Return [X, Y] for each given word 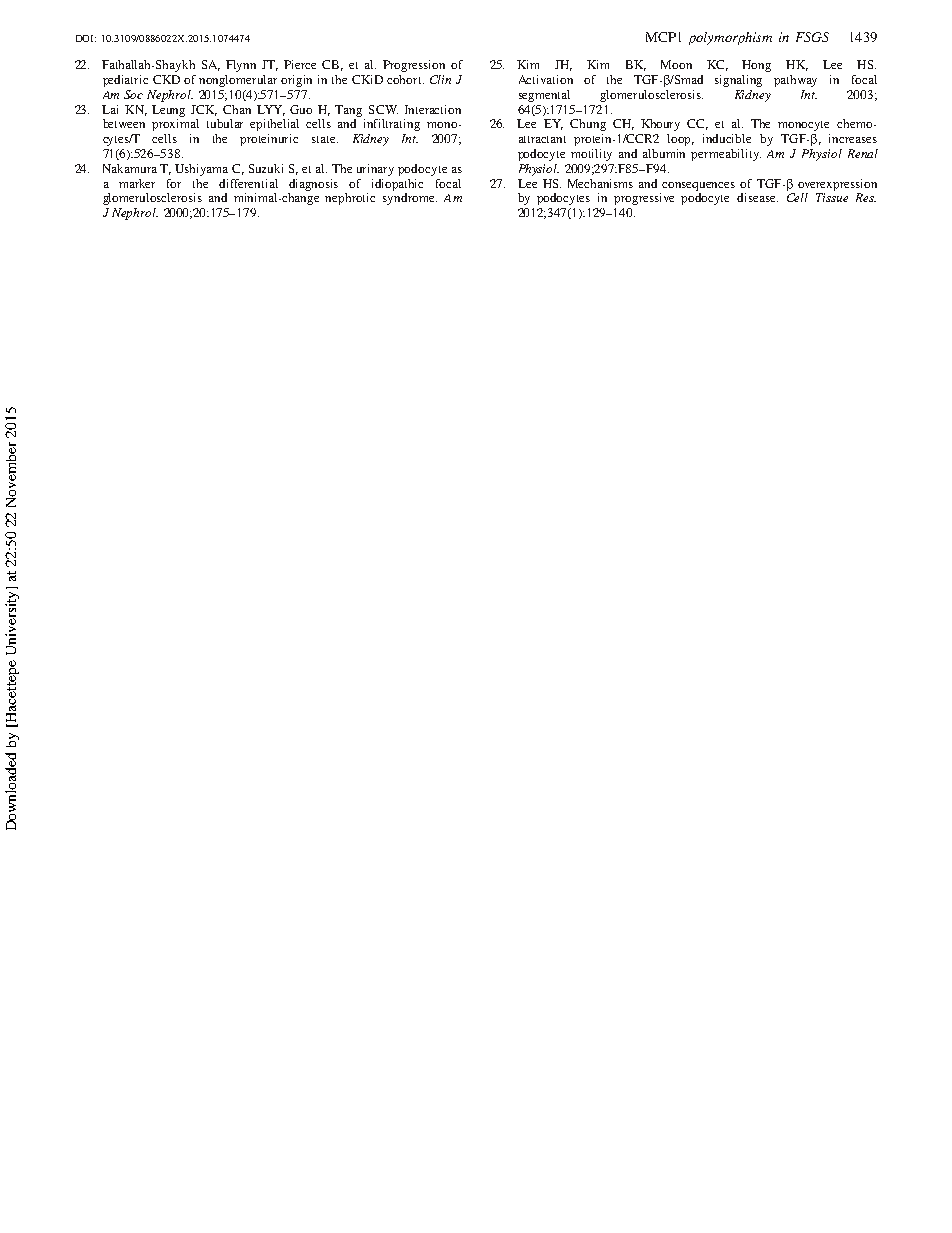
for [174, 183]
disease [757, 197]
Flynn [241, 66]
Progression [414, 66]
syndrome [410, 199]
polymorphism [730, 38]
